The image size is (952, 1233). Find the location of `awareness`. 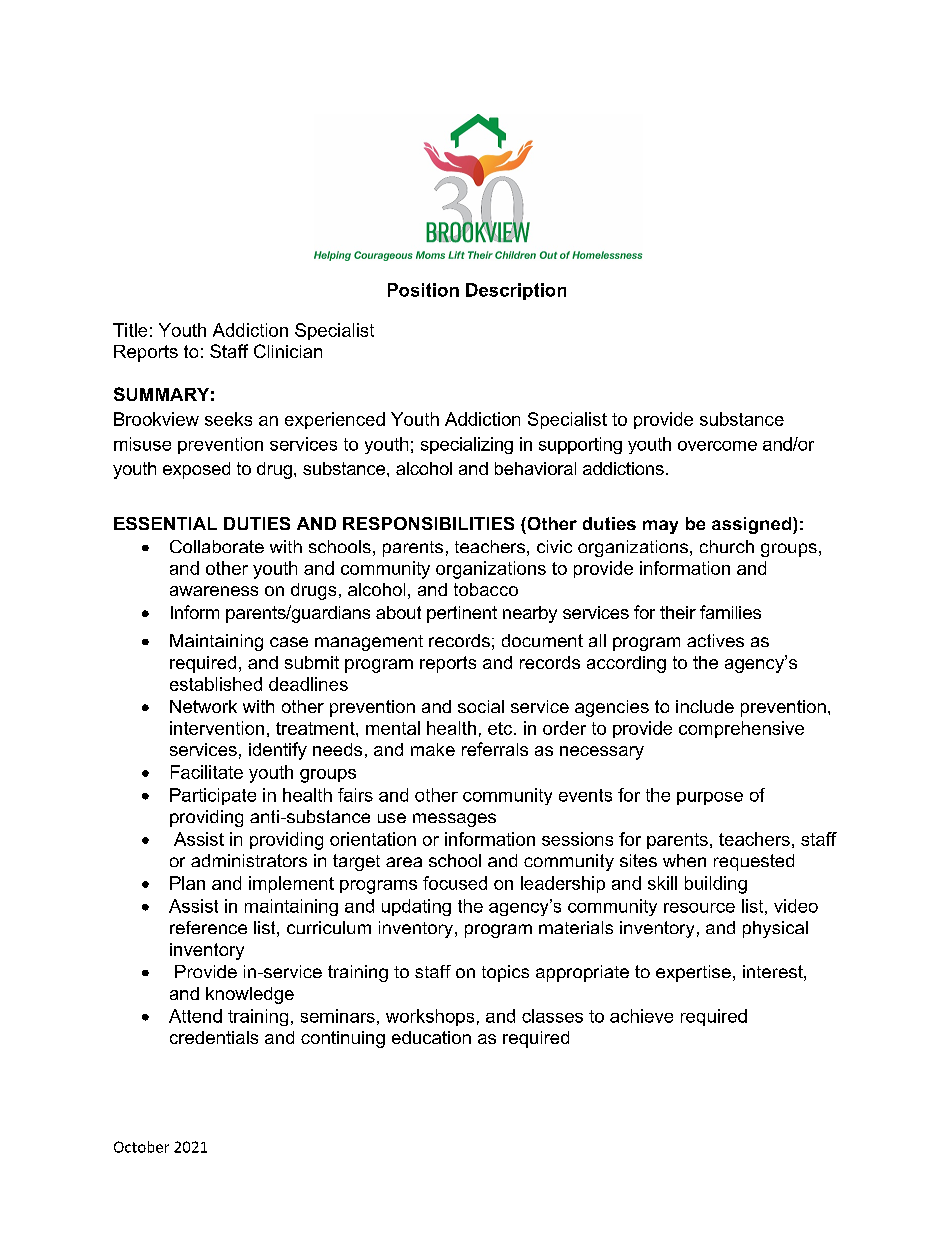

awareness is located at coordinates (214, 591).
